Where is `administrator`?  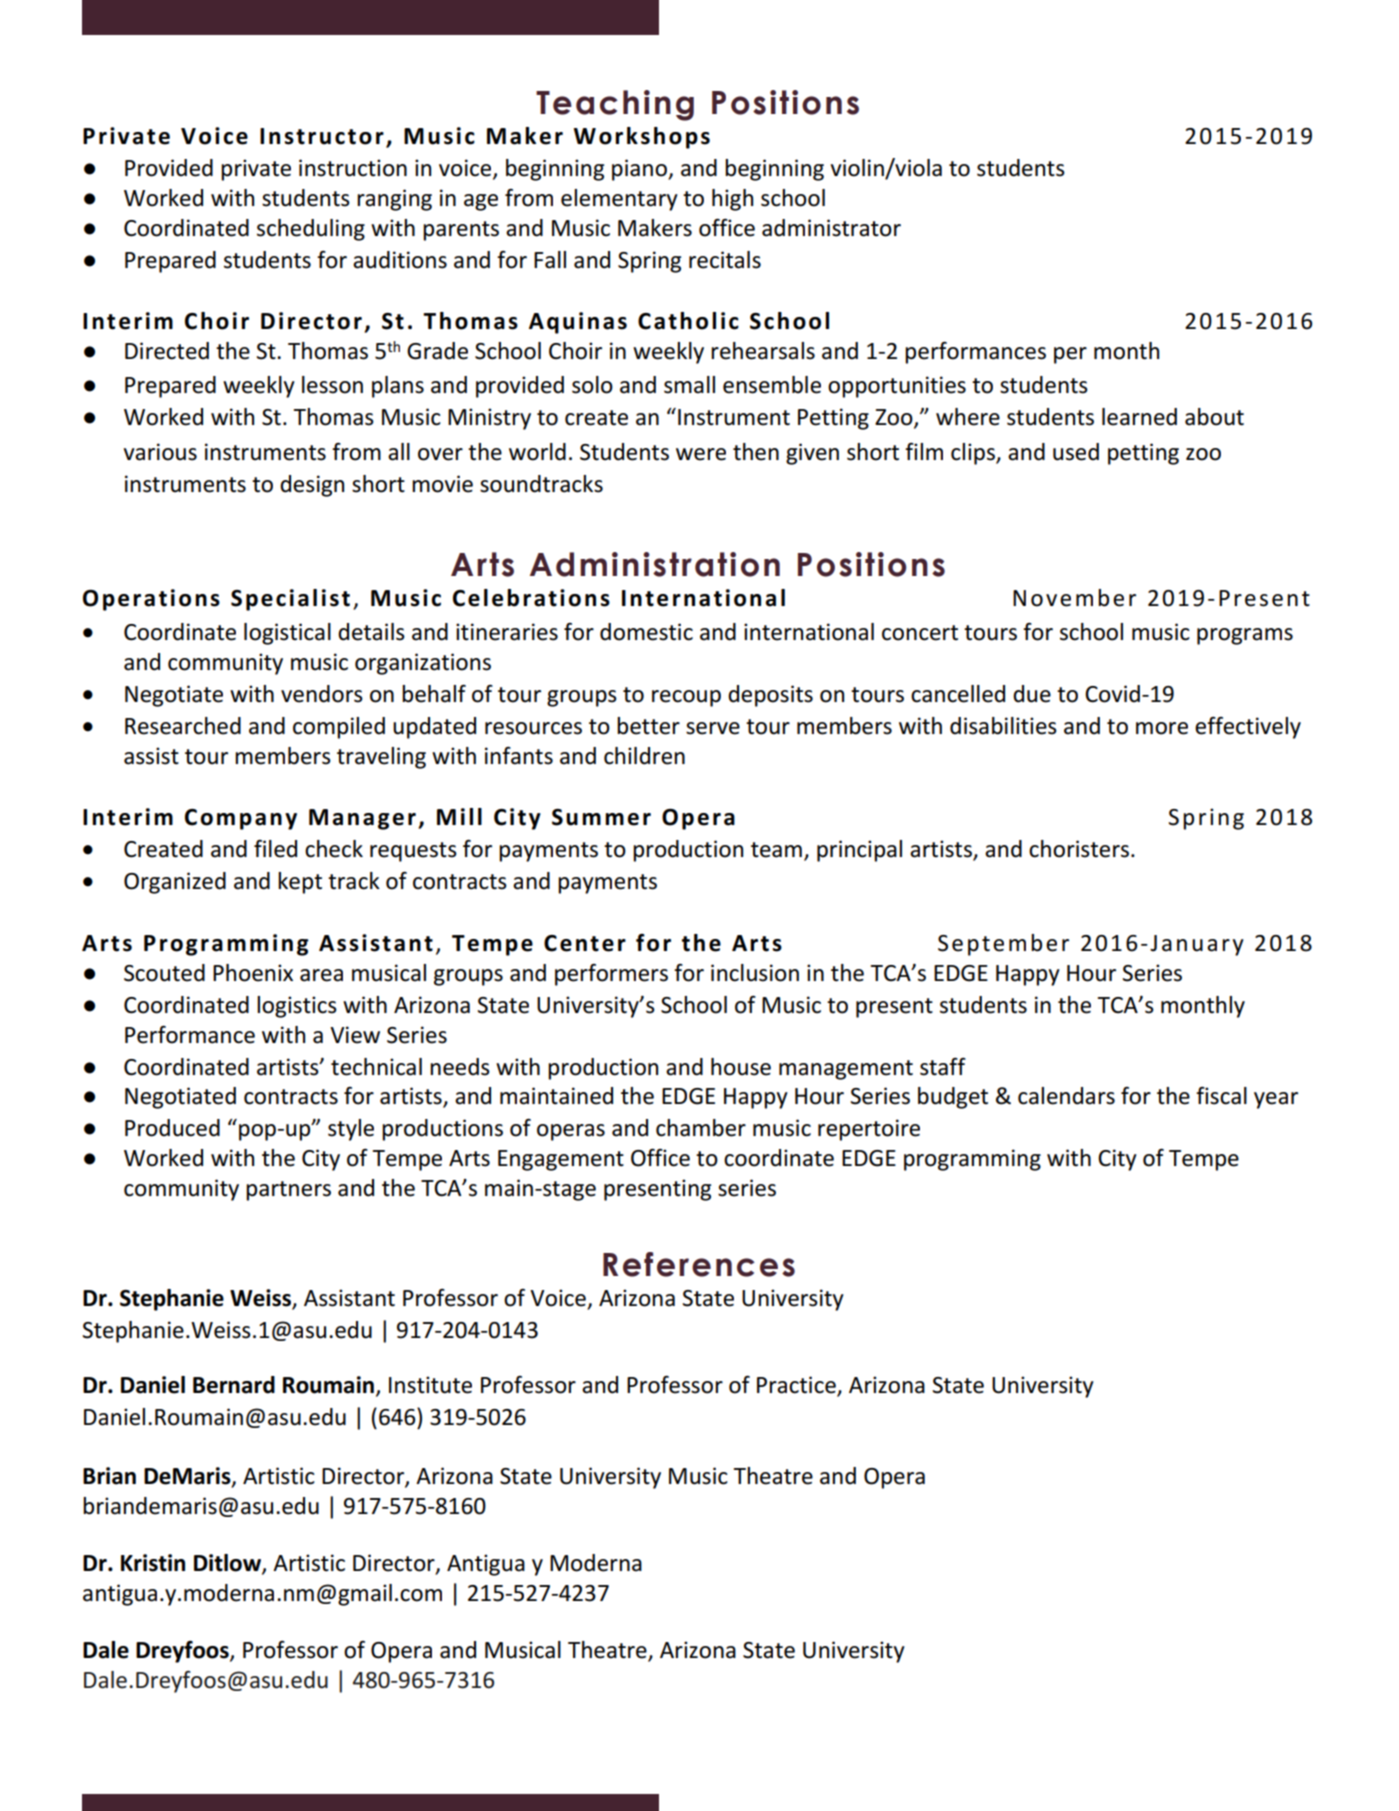
administrator is located at coordinates (831, 228).
